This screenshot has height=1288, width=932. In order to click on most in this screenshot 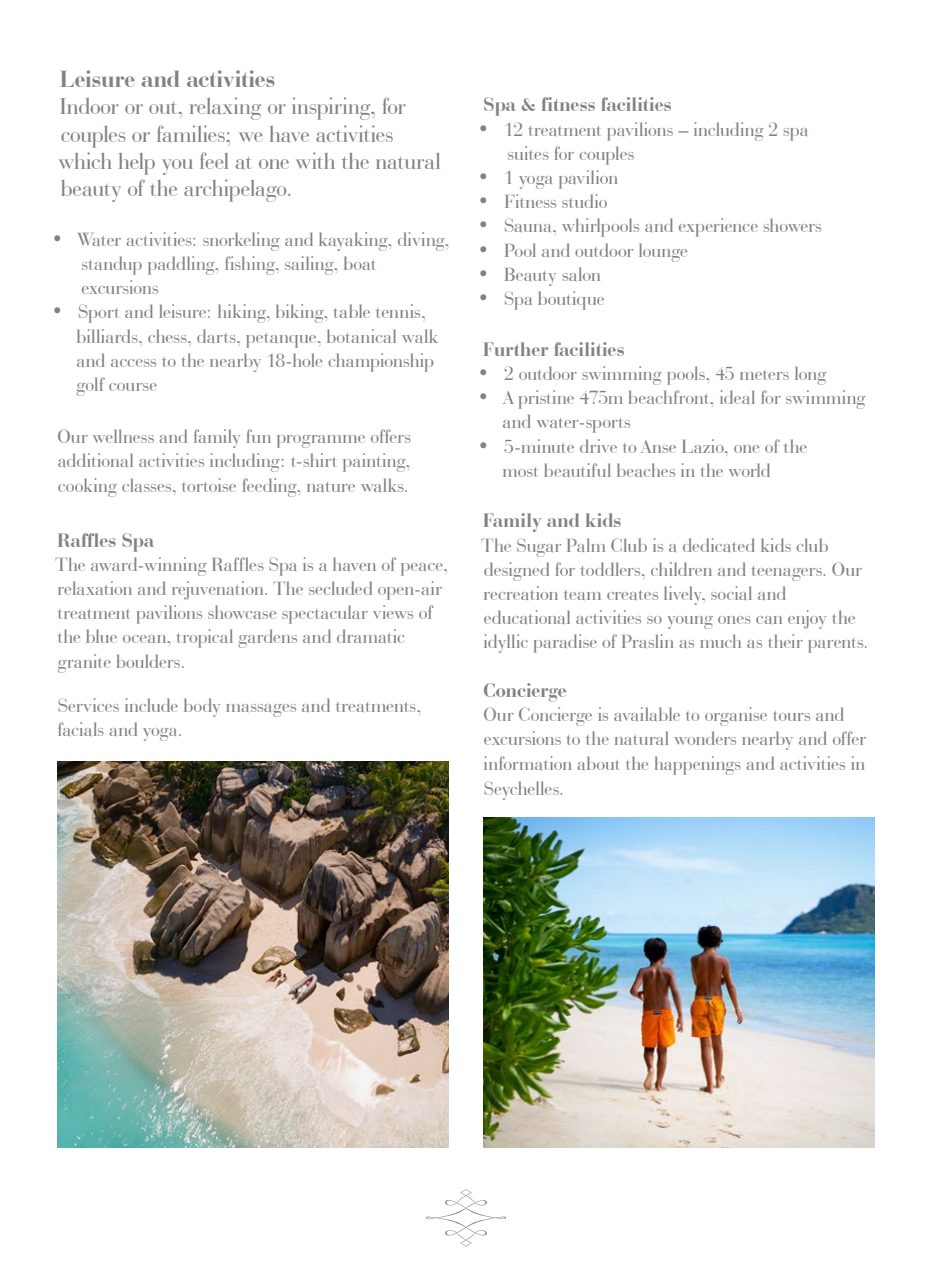, I will do `click(520, 472)`.
